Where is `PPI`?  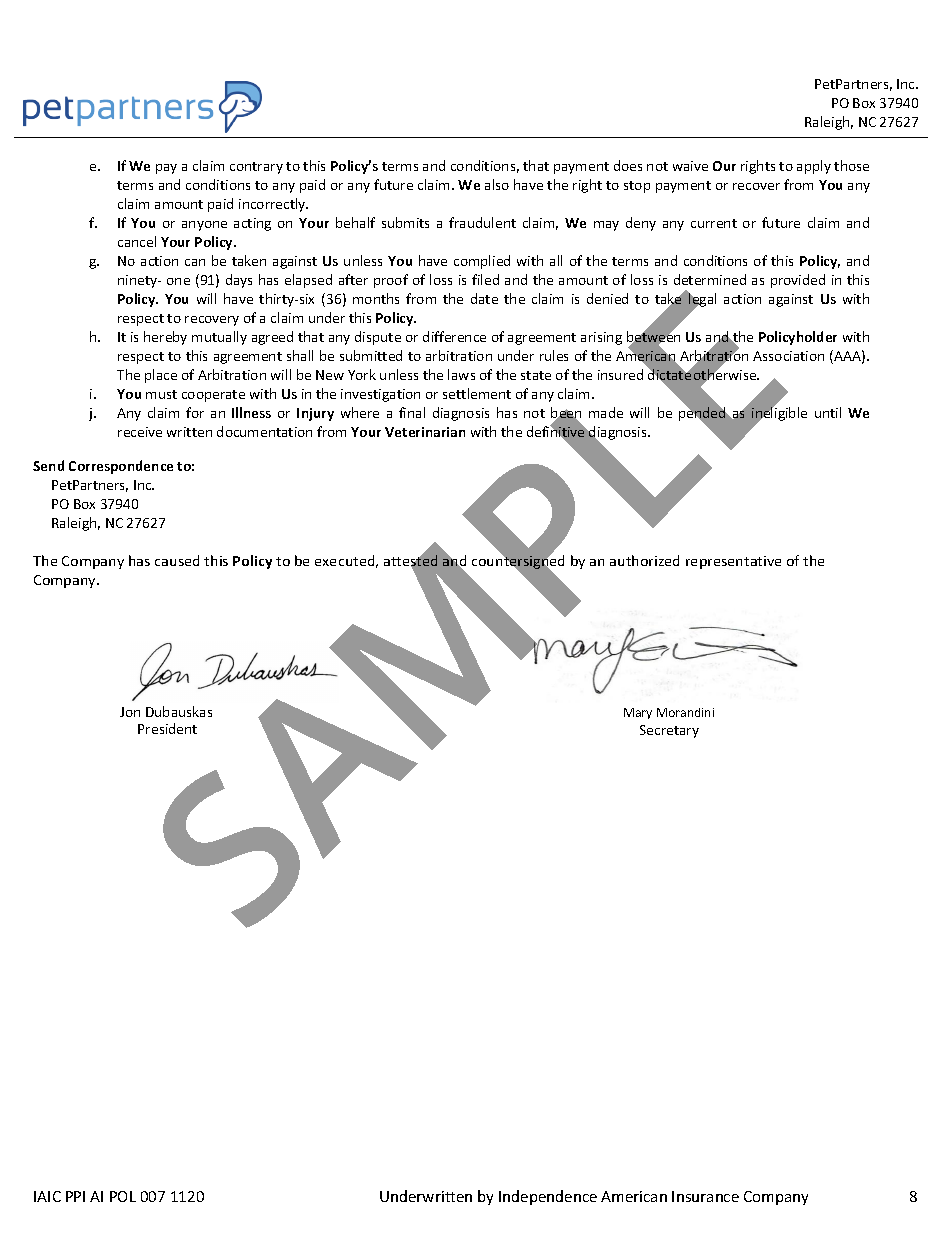
PPI is located at coordinates (75, 1196).
